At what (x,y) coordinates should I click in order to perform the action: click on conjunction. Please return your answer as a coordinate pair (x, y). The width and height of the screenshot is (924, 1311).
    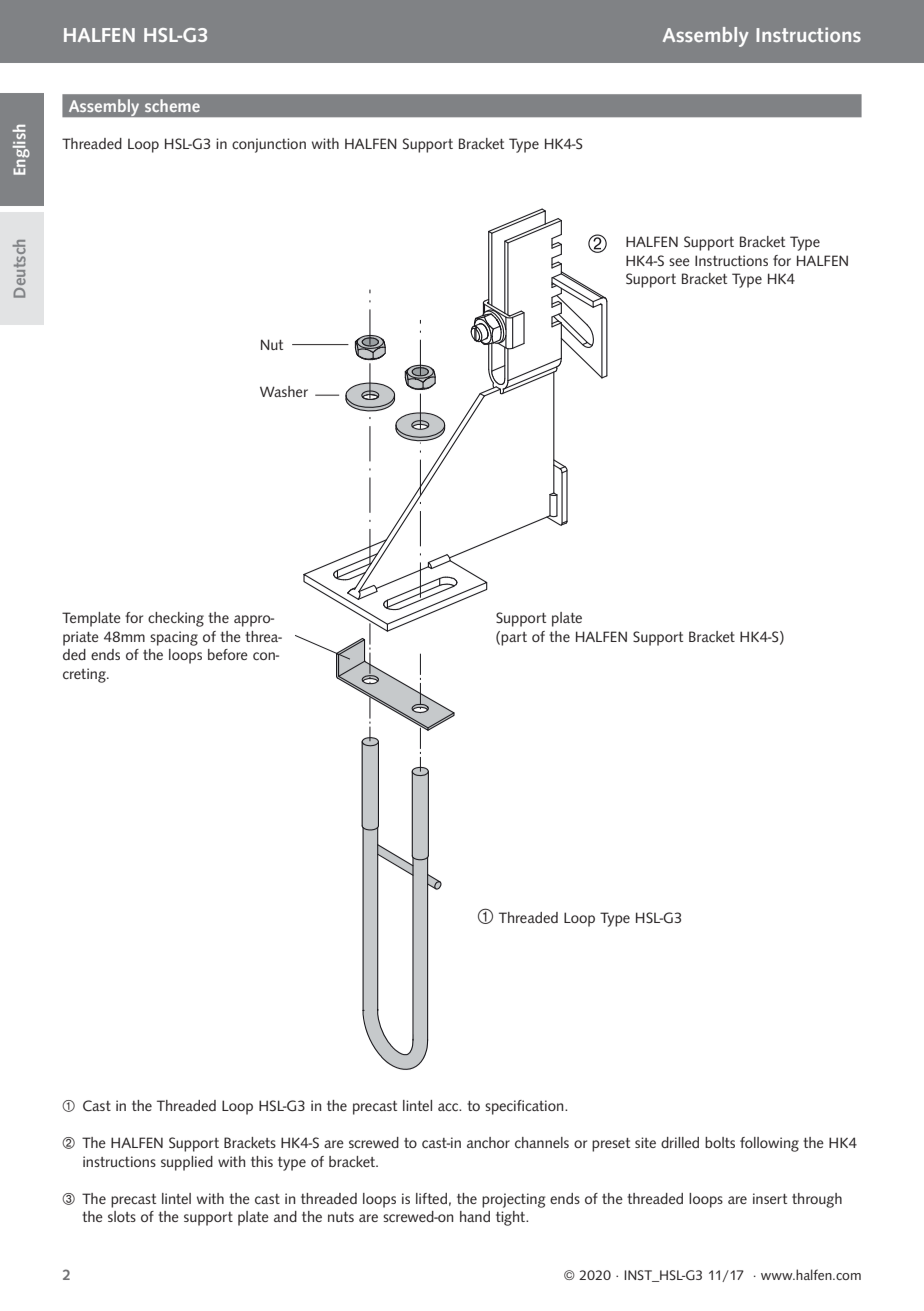
    Looking at the image, I should click on (269, 145).
